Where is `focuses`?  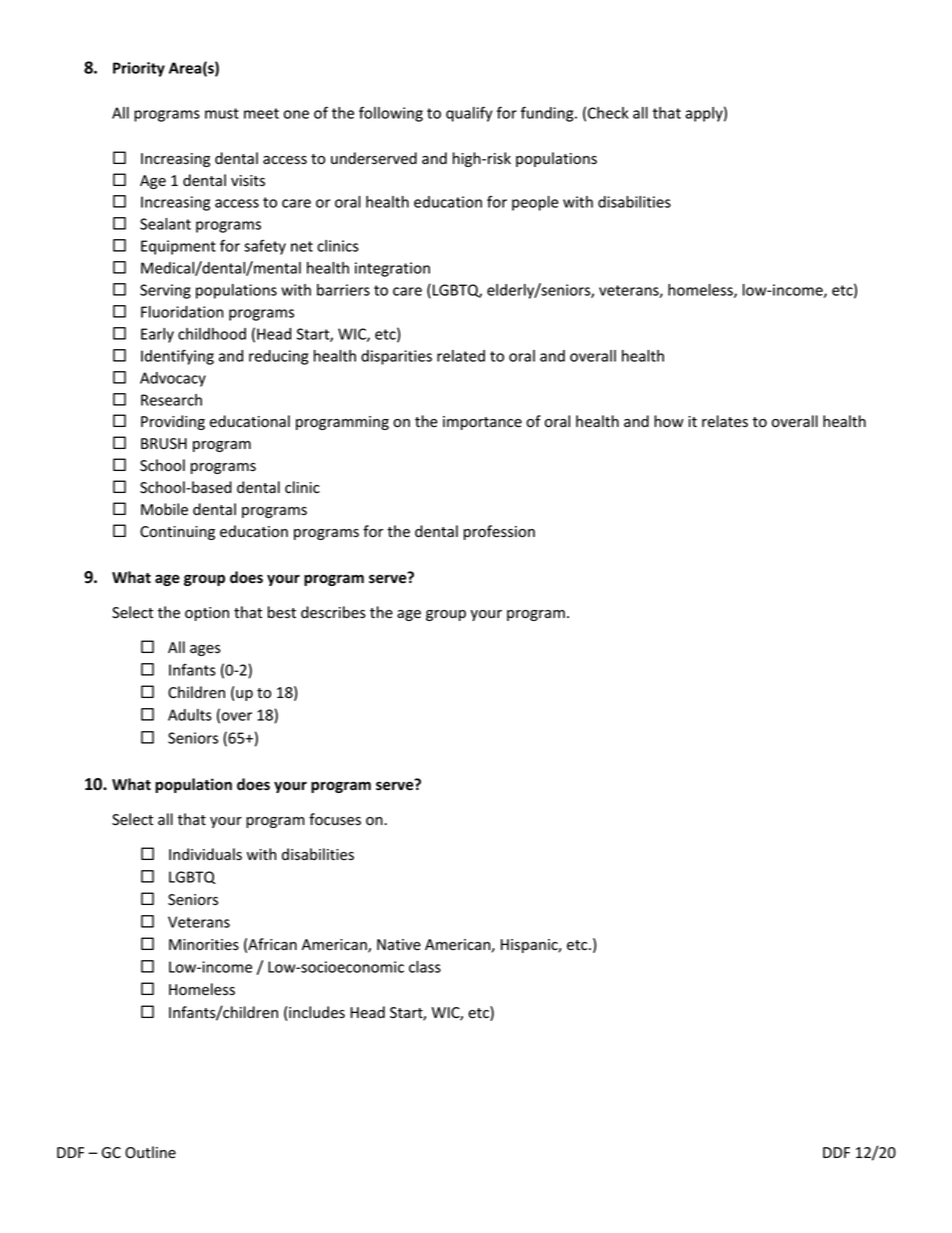
focuses is located at coordinates (335, 819).
